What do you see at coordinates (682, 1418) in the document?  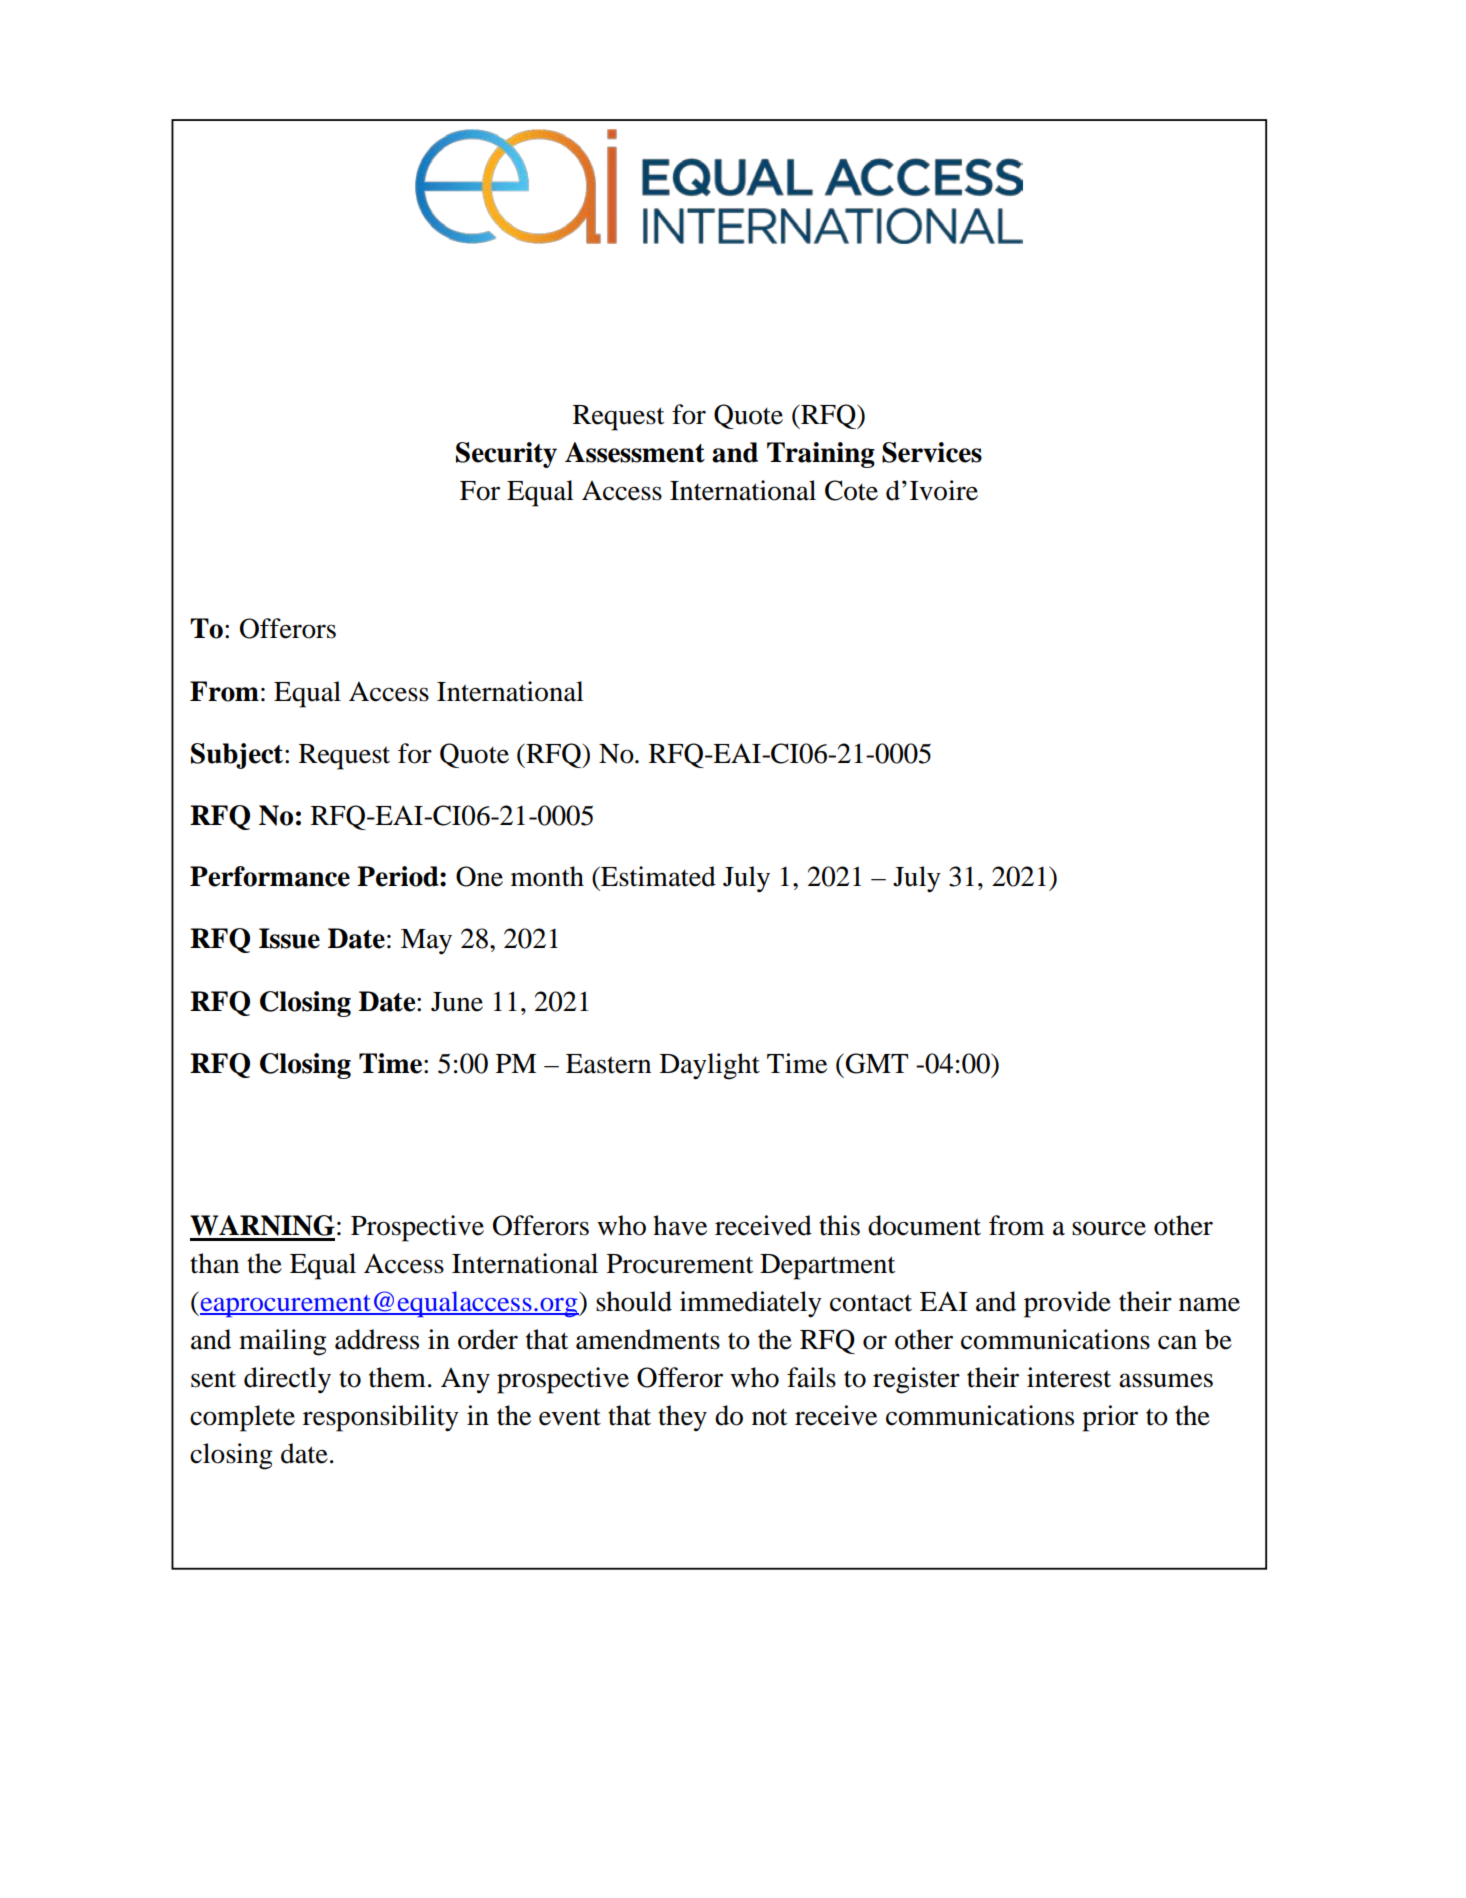 I see `they` at bounding box center [682, 1418].
